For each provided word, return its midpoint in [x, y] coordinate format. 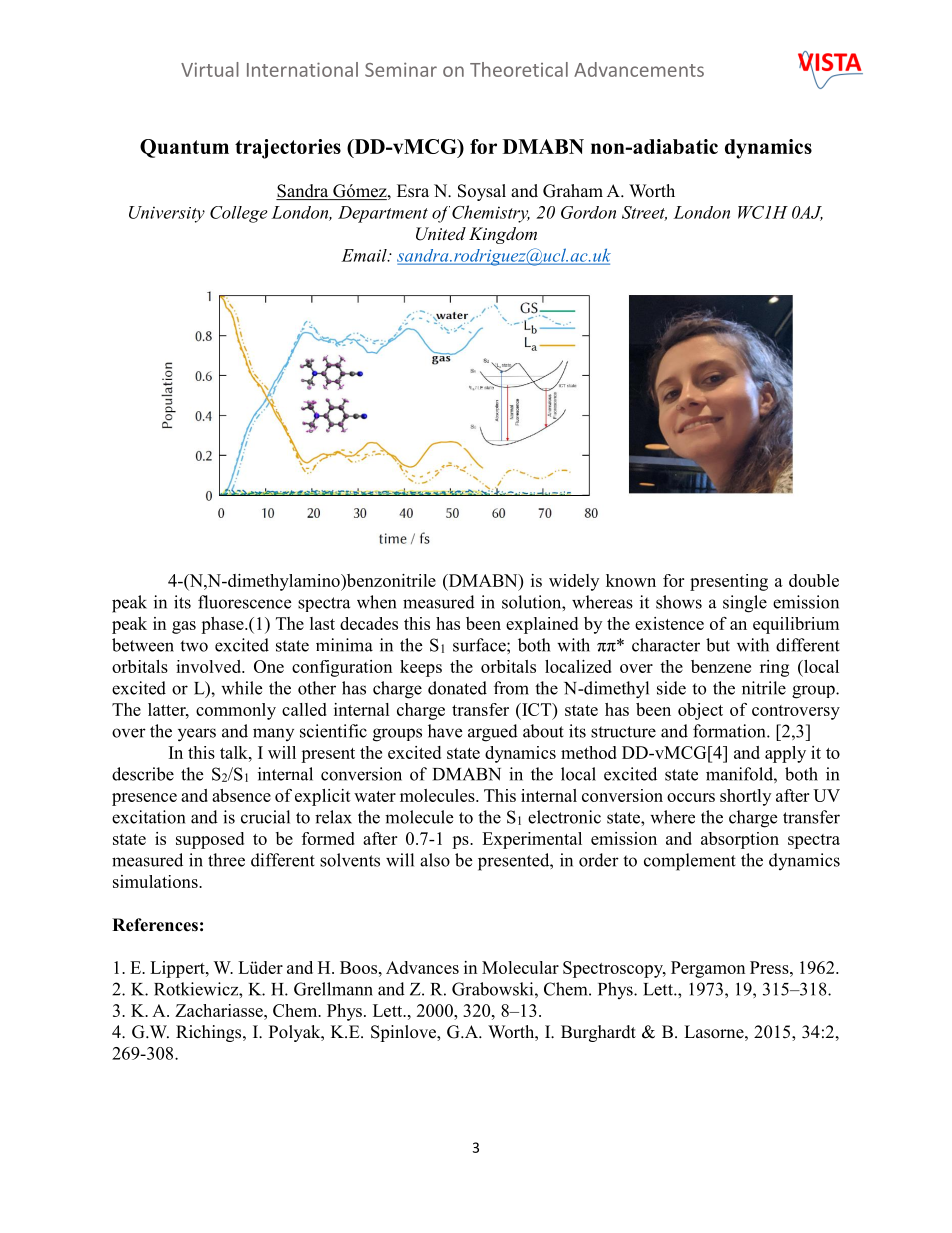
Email [365, 255]
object [700, 711]
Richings [210, 1033]
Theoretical [519, 69]
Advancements [639, 69]
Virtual [210, 69]
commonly [236, 711]
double [814, 580]
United [441, 234]
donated [457, 688]
